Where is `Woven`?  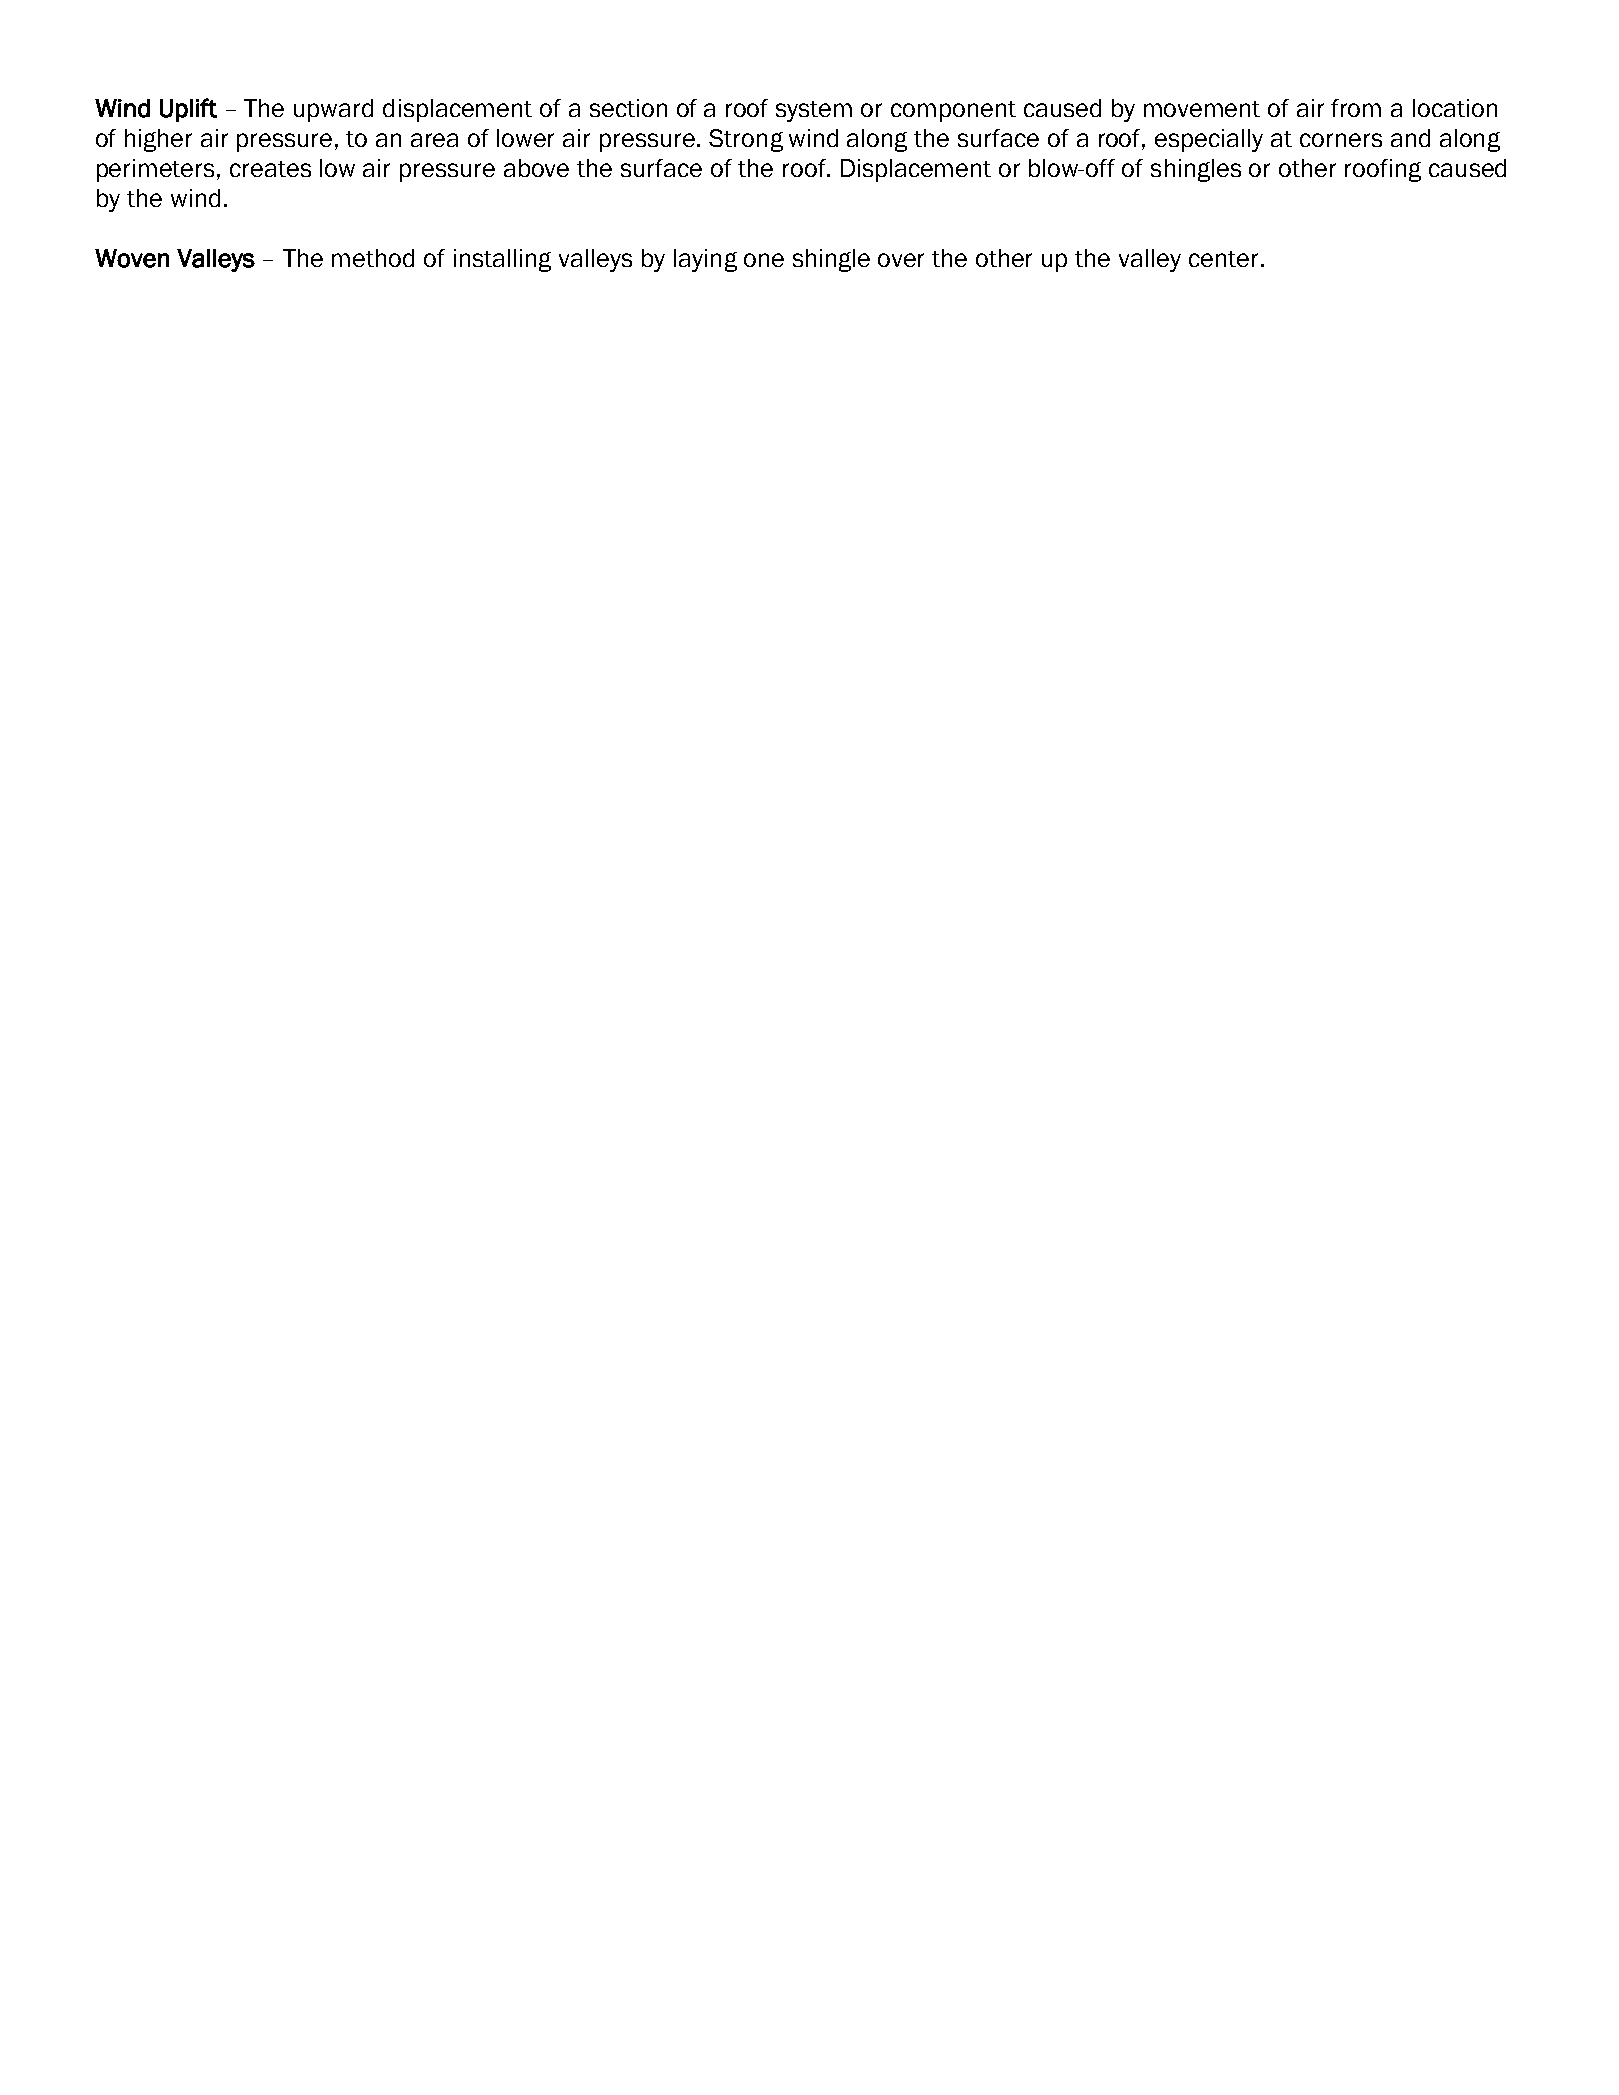
Woven is located at coordinates (132, 258).
